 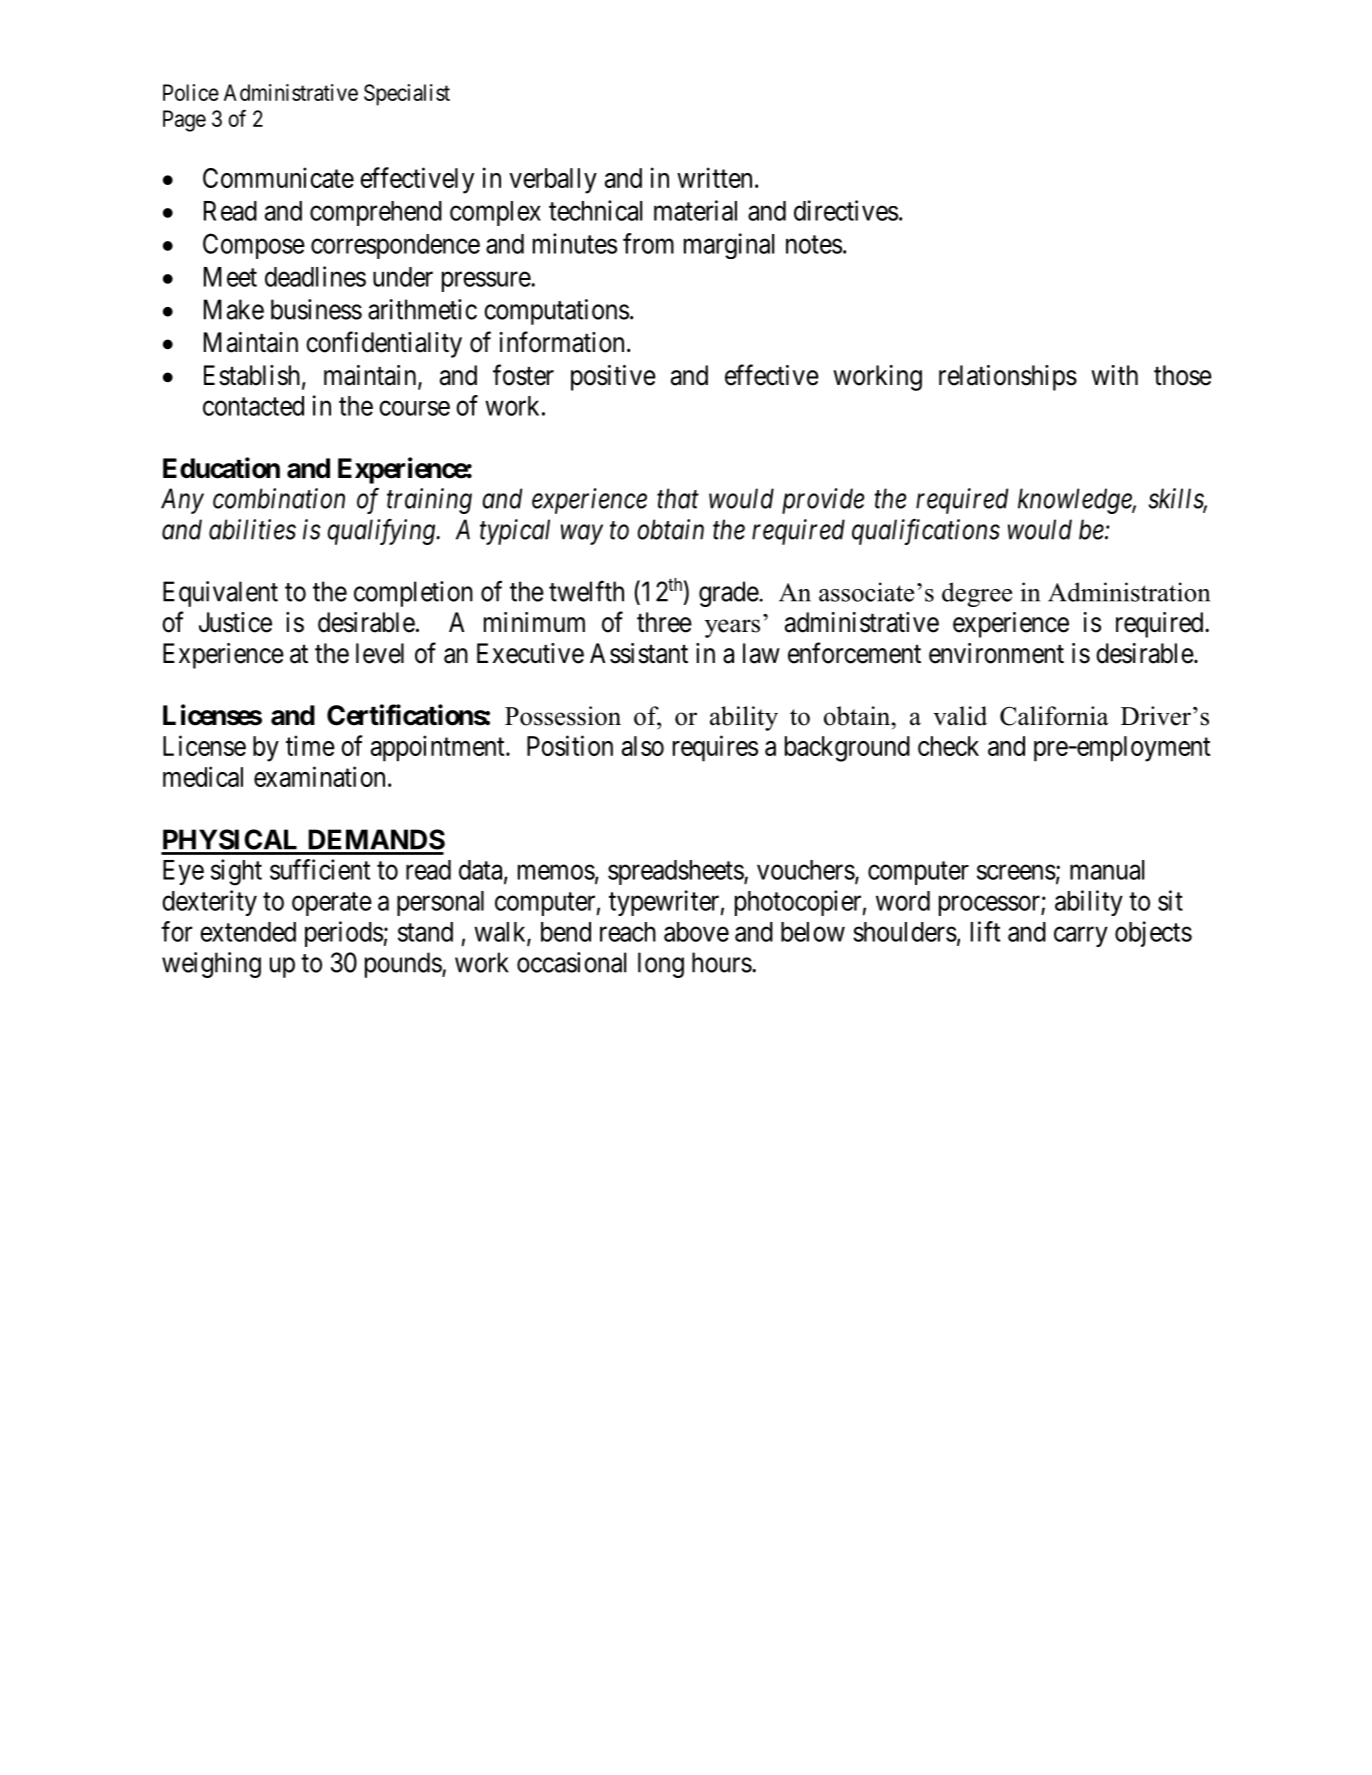 What do you see at coordinates (1054, 716) in the page?
I see `California` at bounding box center [1054, 716].
